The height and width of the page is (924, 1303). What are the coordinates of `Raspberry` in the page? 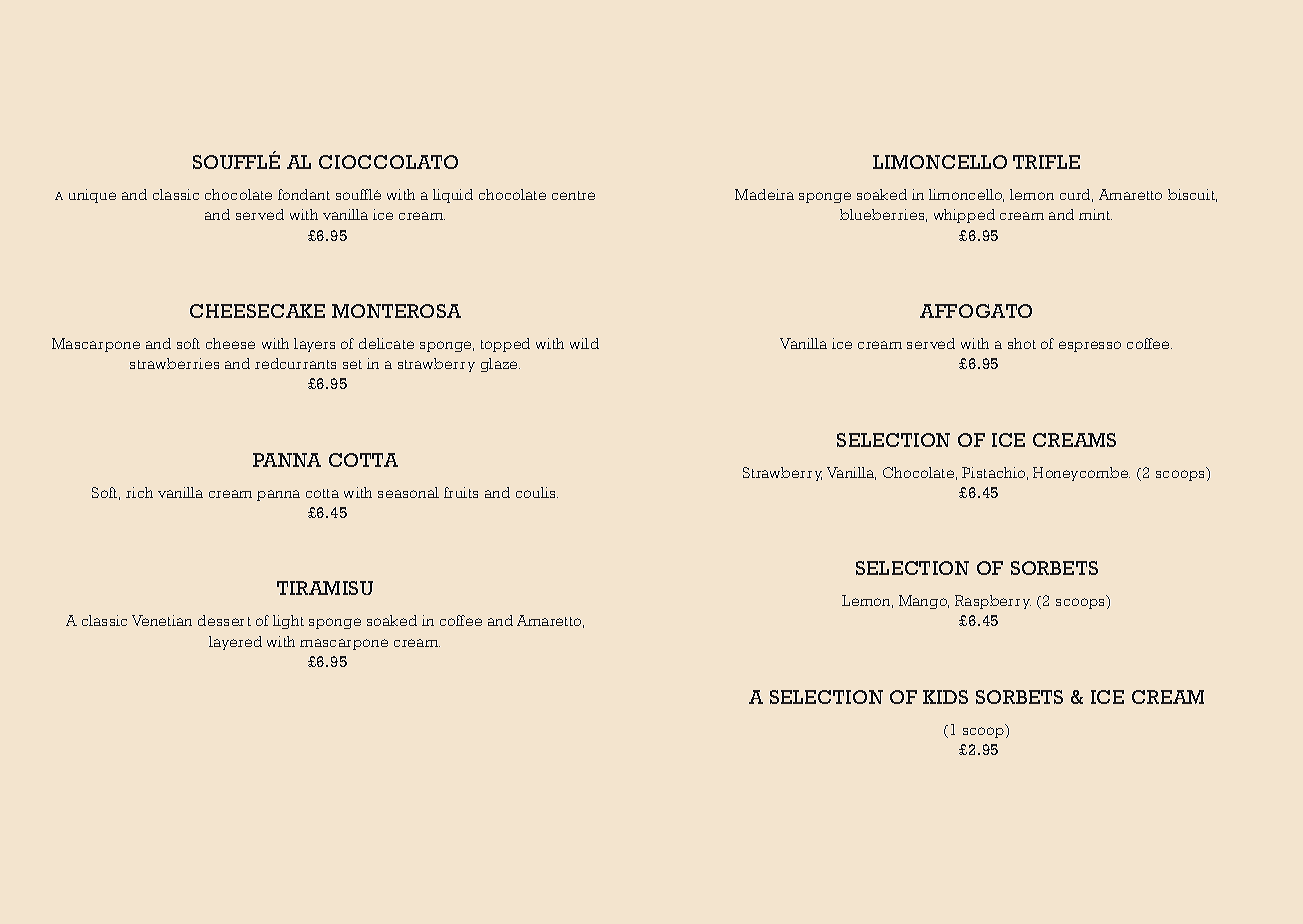 It's located at (993, 602).
